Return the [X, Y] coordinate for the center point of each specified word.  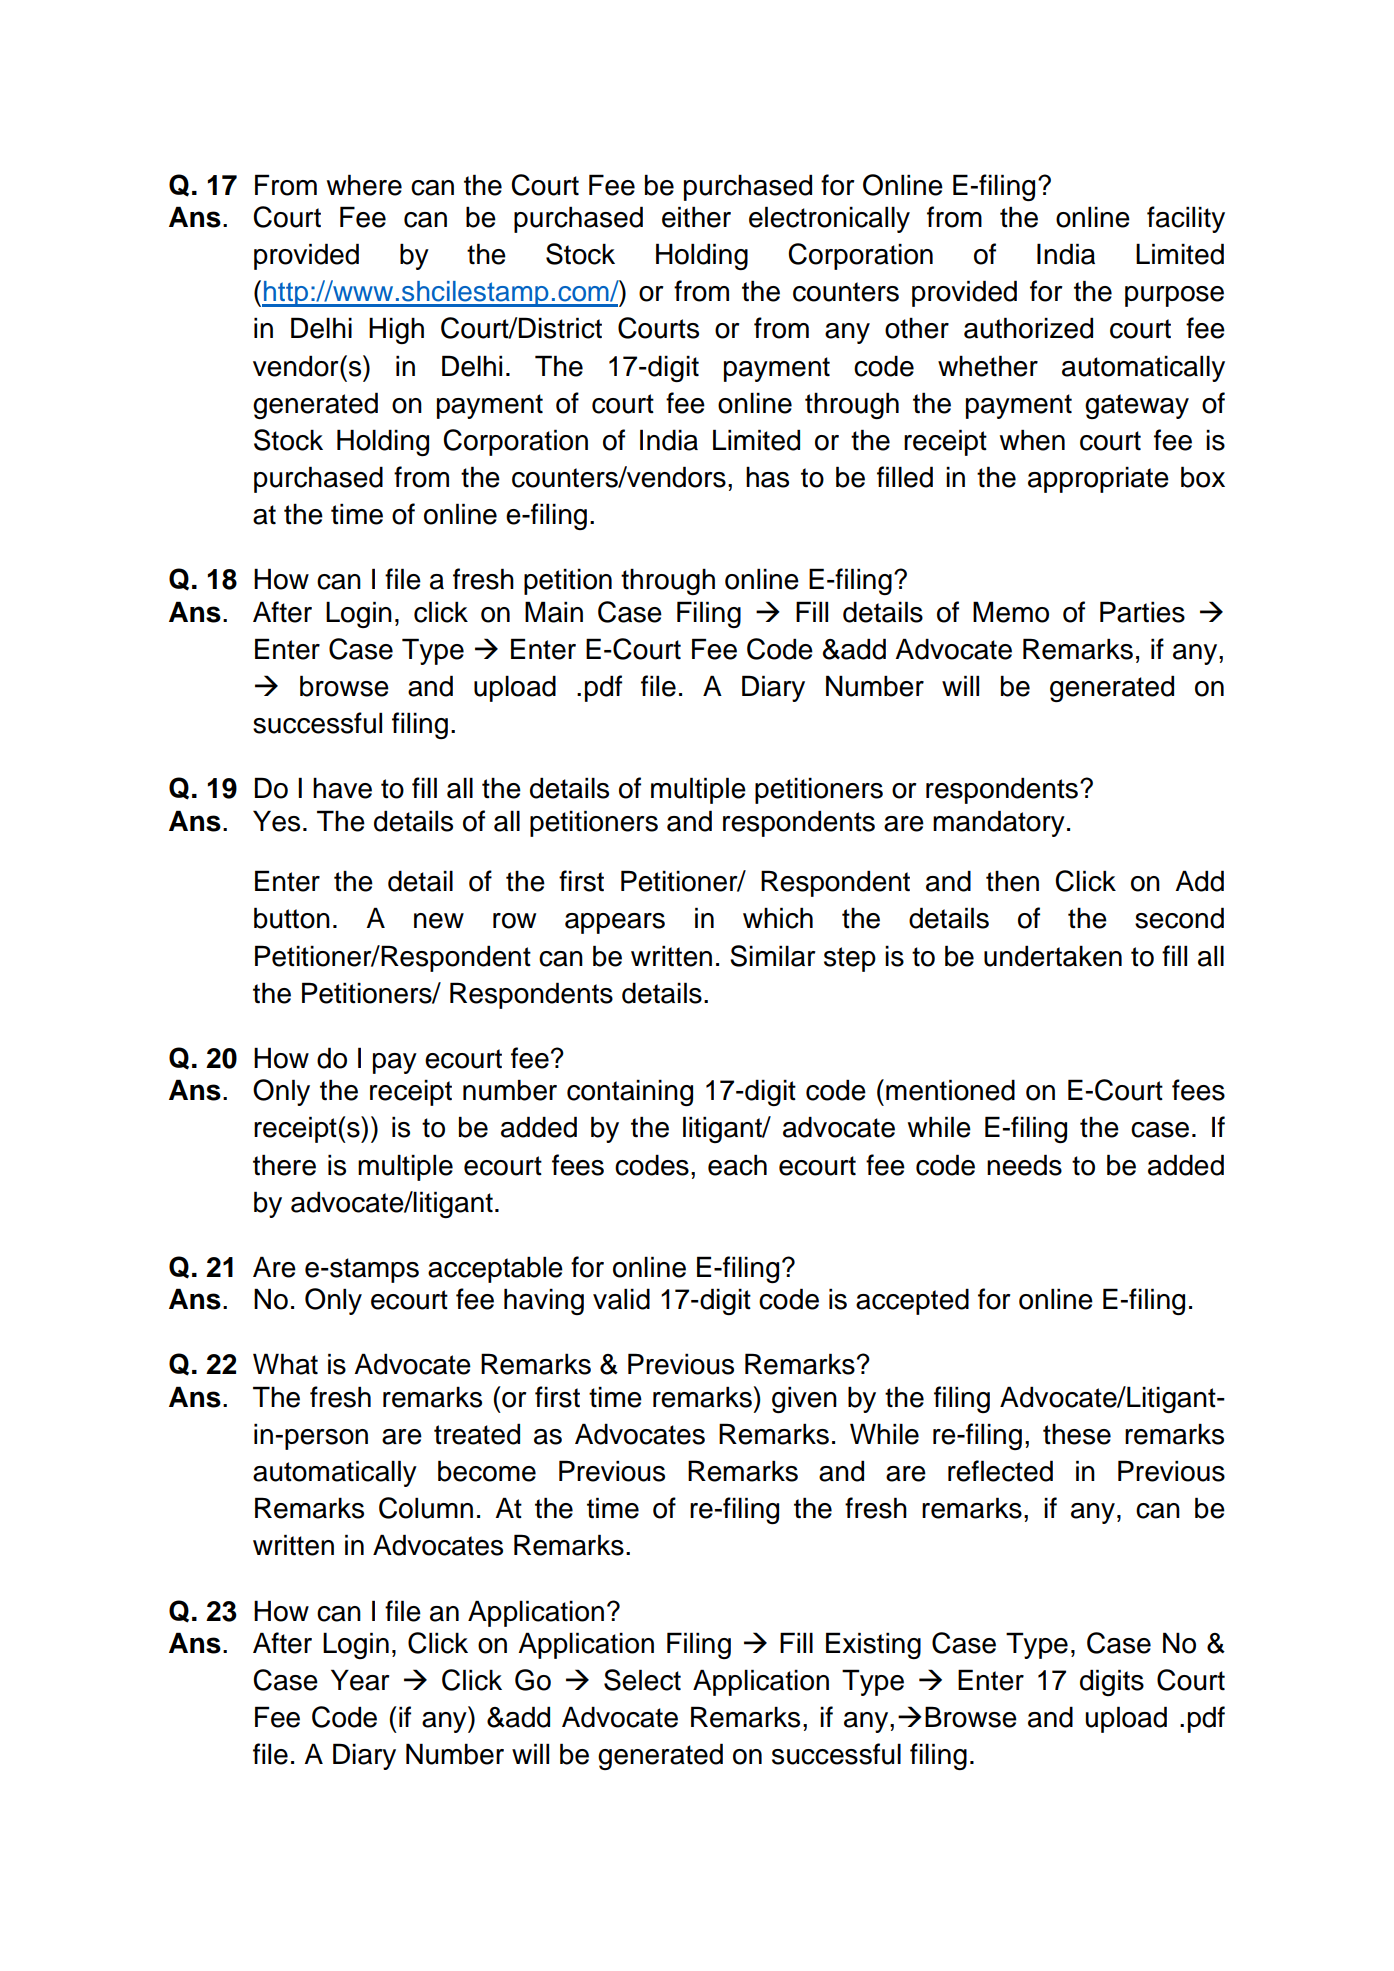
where [364, 185]
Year [360, 1680]
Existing [873, 1645]
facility [1186, 219]
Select [642, 1680]
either [696, 217]
